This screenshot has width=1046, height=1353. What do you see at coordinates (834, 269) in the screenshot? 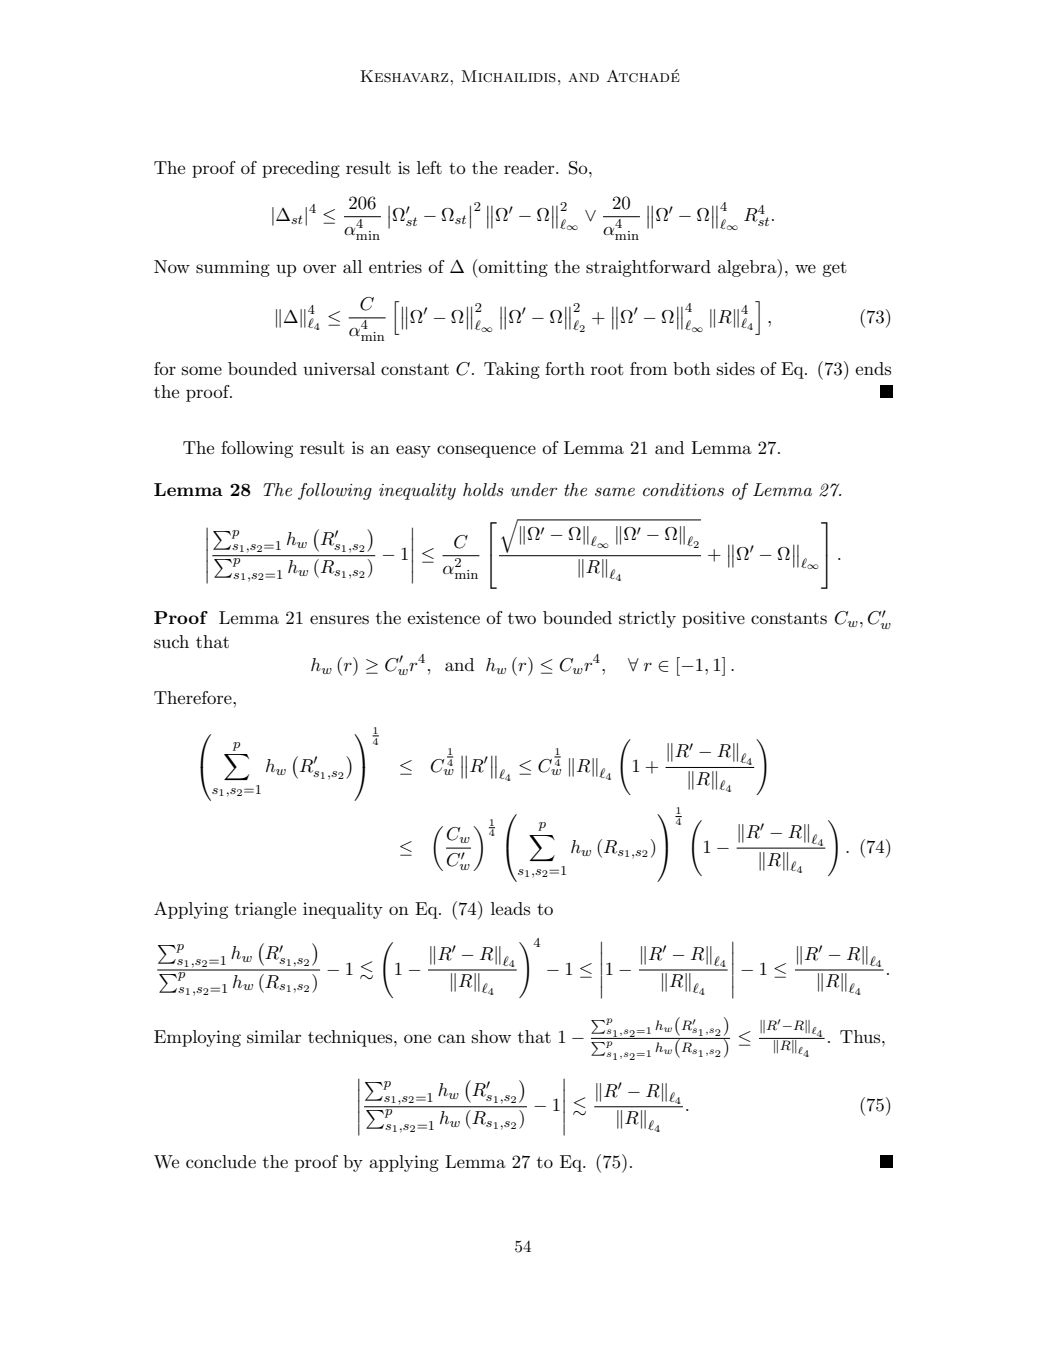
I see `get` at bounding box center [834, 269].
